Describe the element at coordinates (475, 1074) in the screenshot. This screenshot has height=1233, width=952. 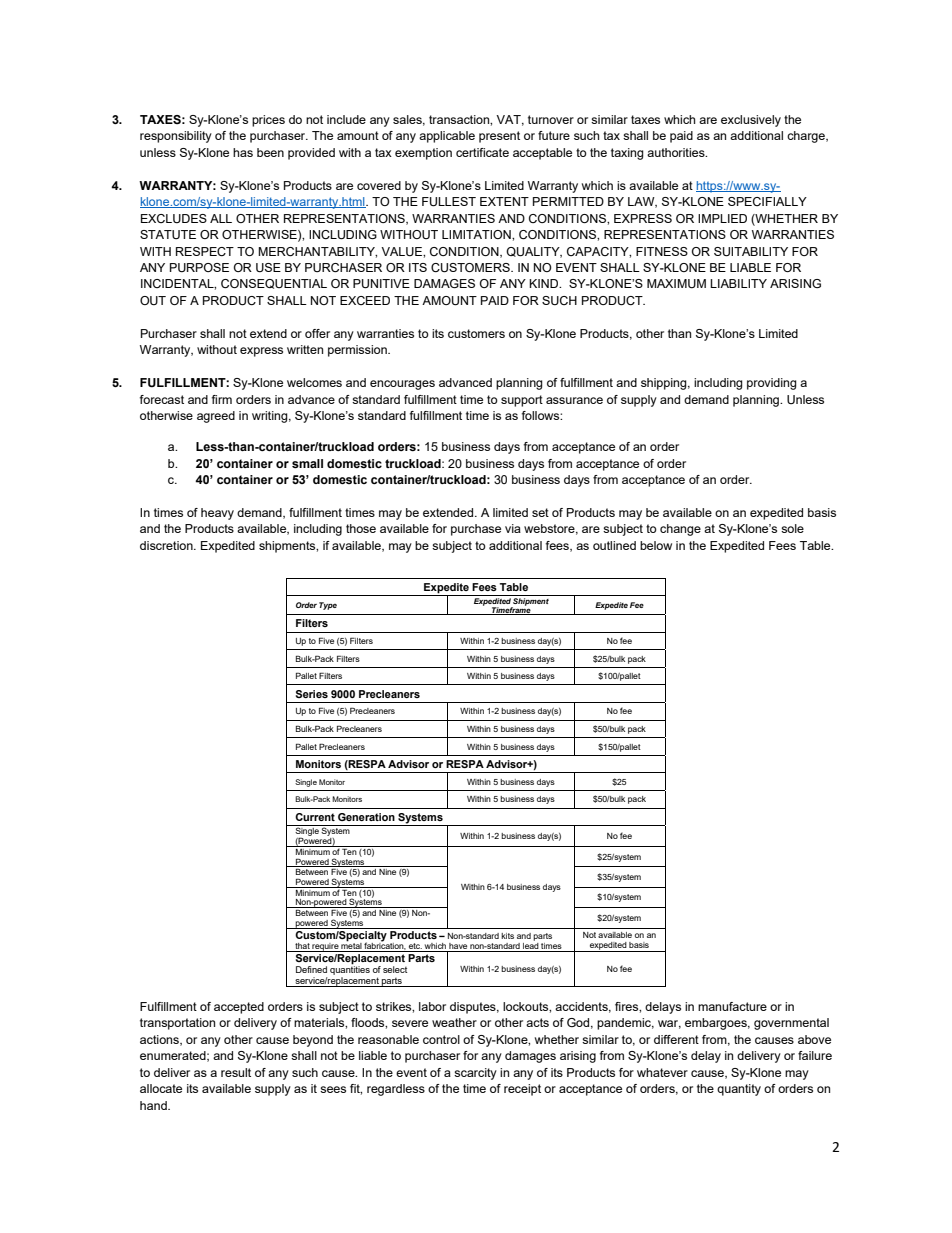
I see `scarcity` at that location.
